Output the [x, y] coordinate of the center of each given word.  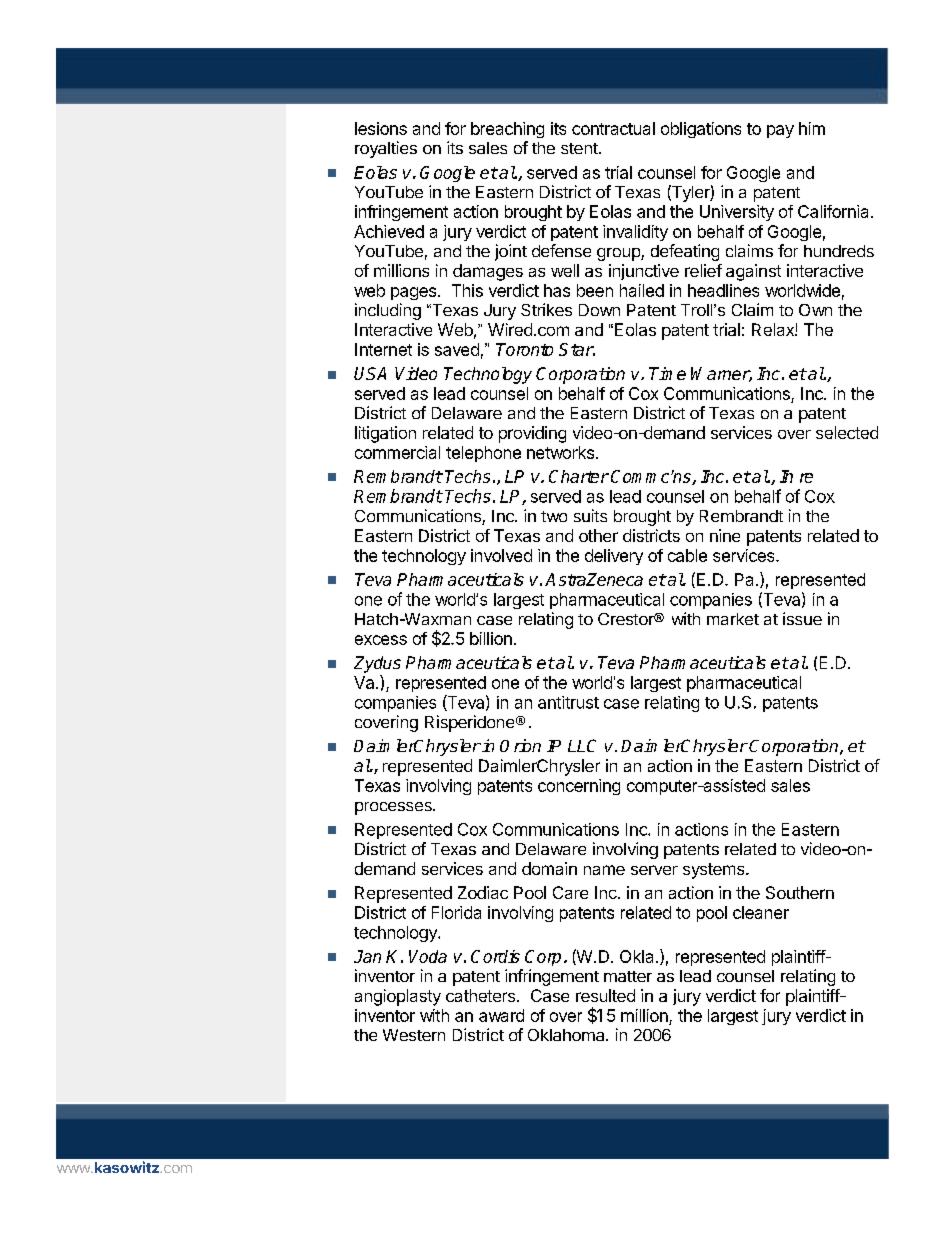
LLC [582, 745]
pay [780, 131]
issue [802, 618]
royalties [386, 149]
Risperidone [469, 723]
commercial [397, 452]
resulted [605, 995]
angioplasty [398, 997]
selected [847, 432]
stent [579, 148]
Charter [579, 476]
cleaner [761, 912]
